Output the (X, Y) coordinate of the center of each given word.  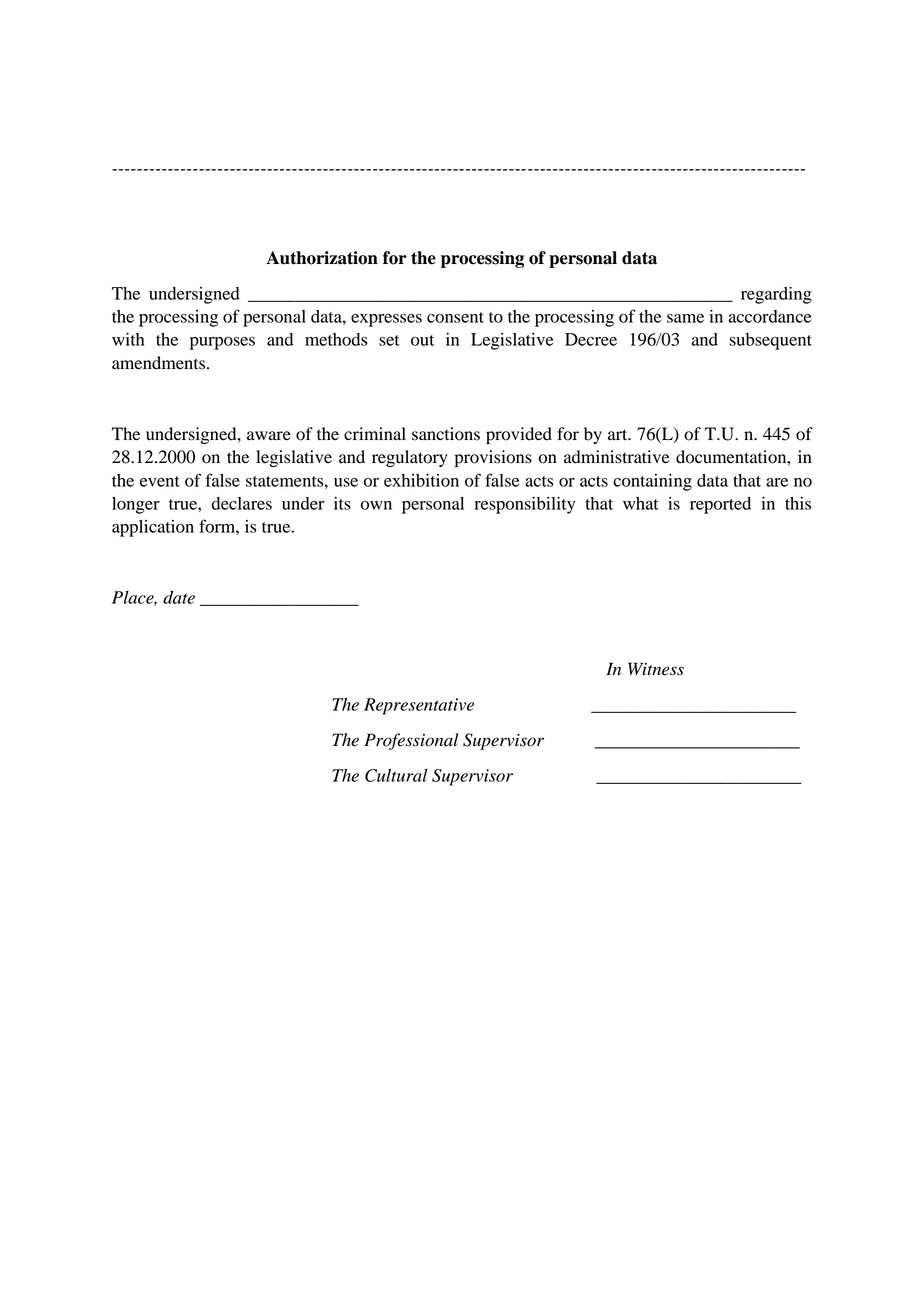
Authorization (322, 258)
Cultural (396, 775)
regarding (776, 295)
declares (241, 503)
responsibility (525, 505)
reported (720, 505)
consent (455, 317)
